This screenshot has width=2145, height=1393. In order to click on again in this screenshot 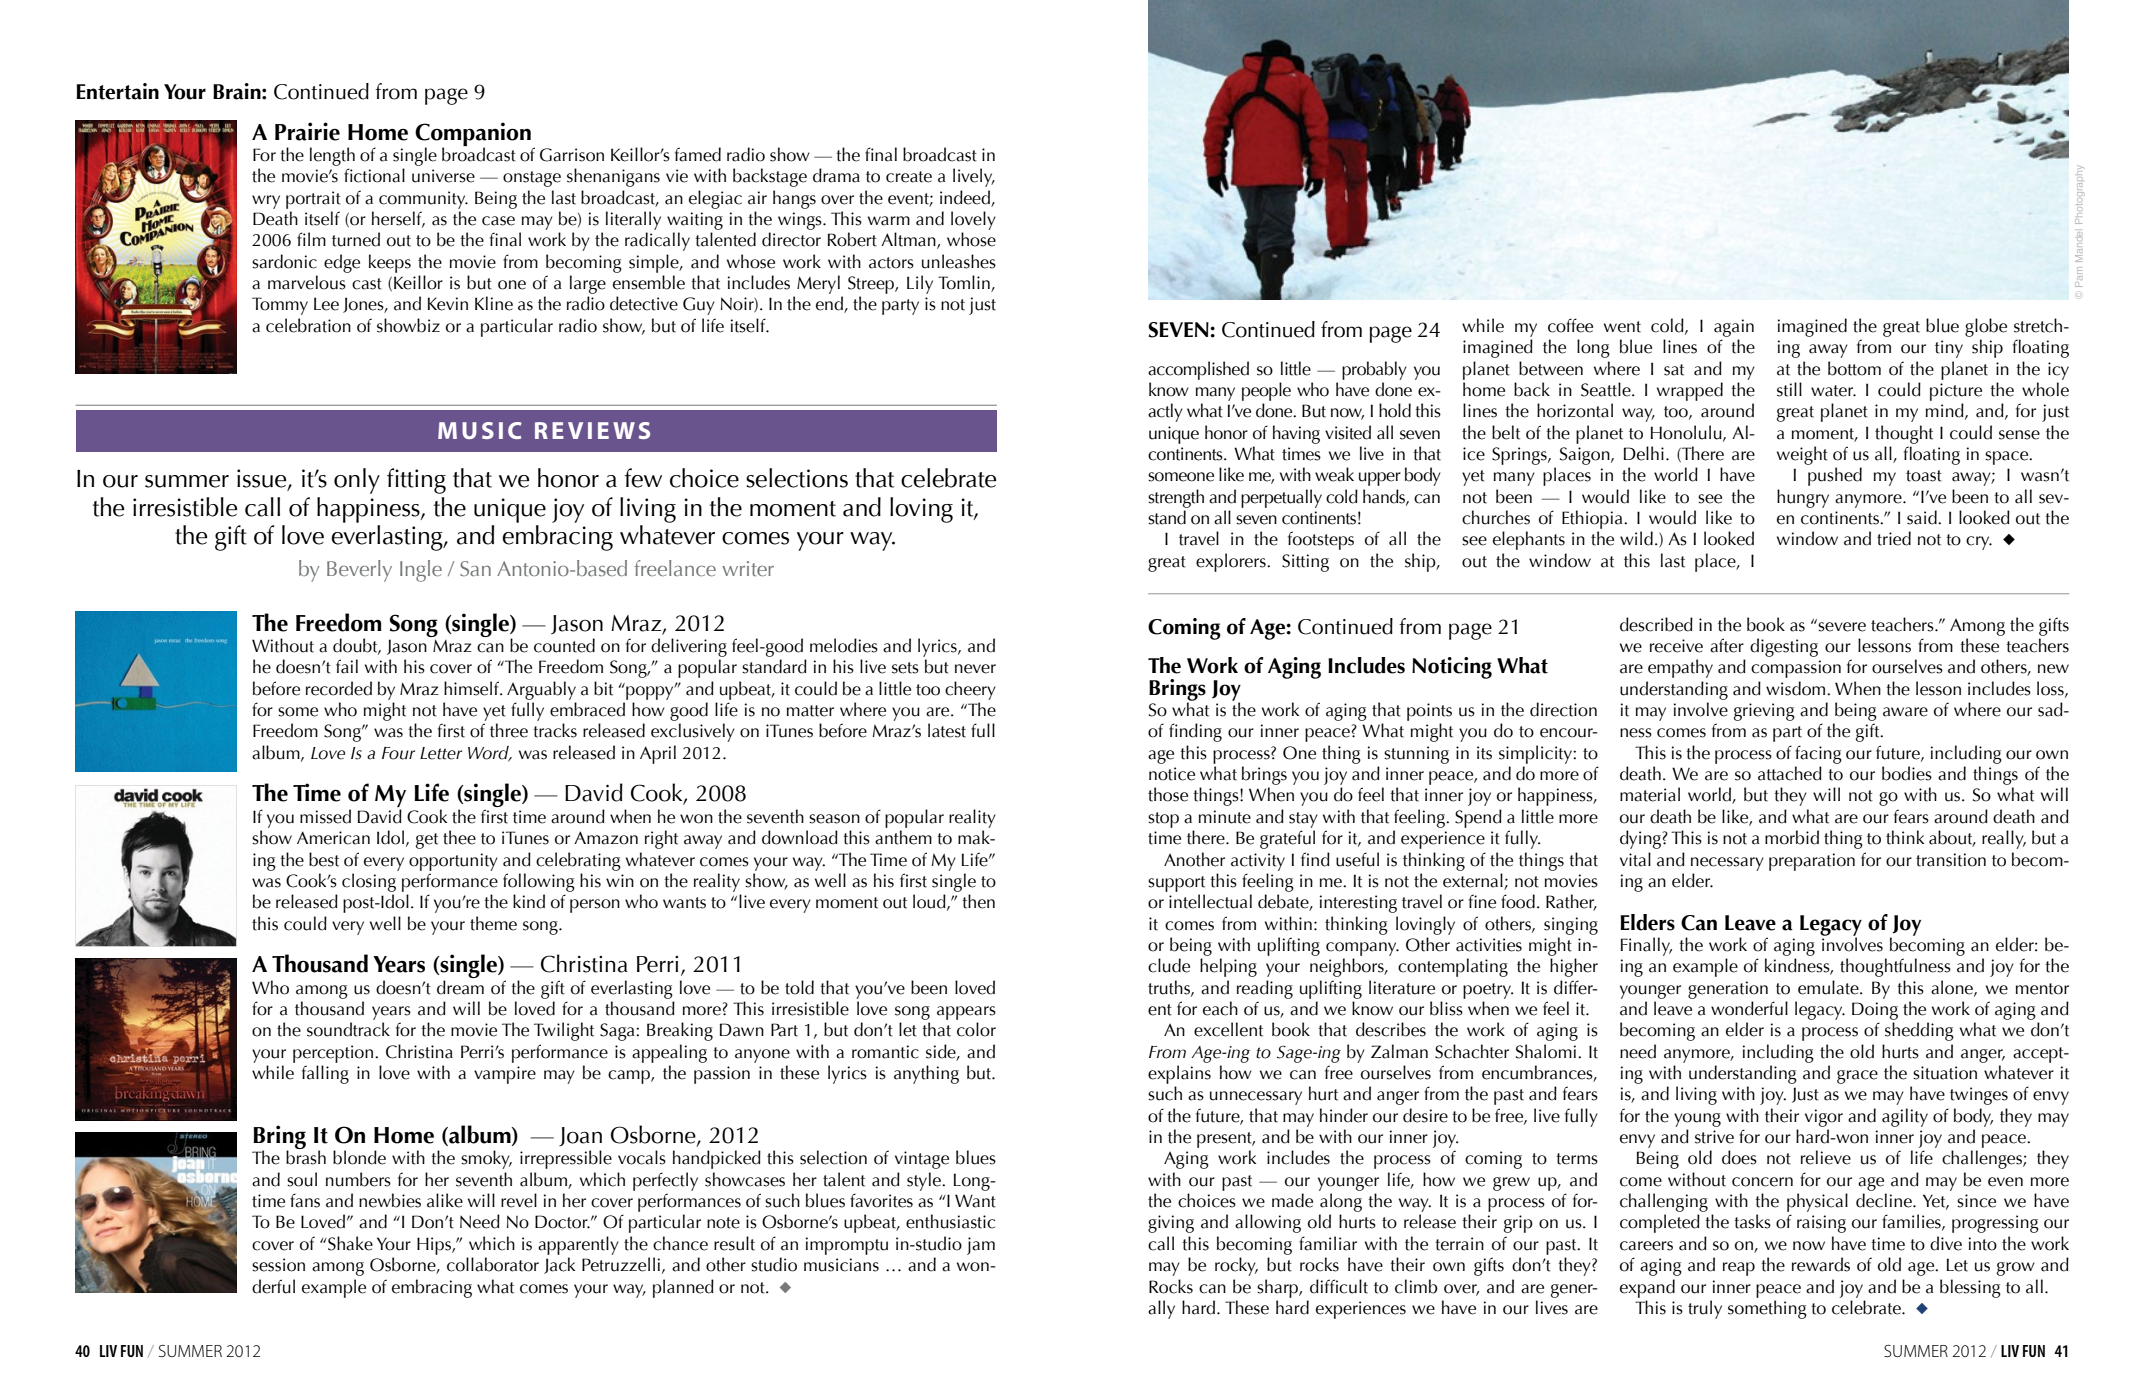, I will do `click(1734, 328)`.
